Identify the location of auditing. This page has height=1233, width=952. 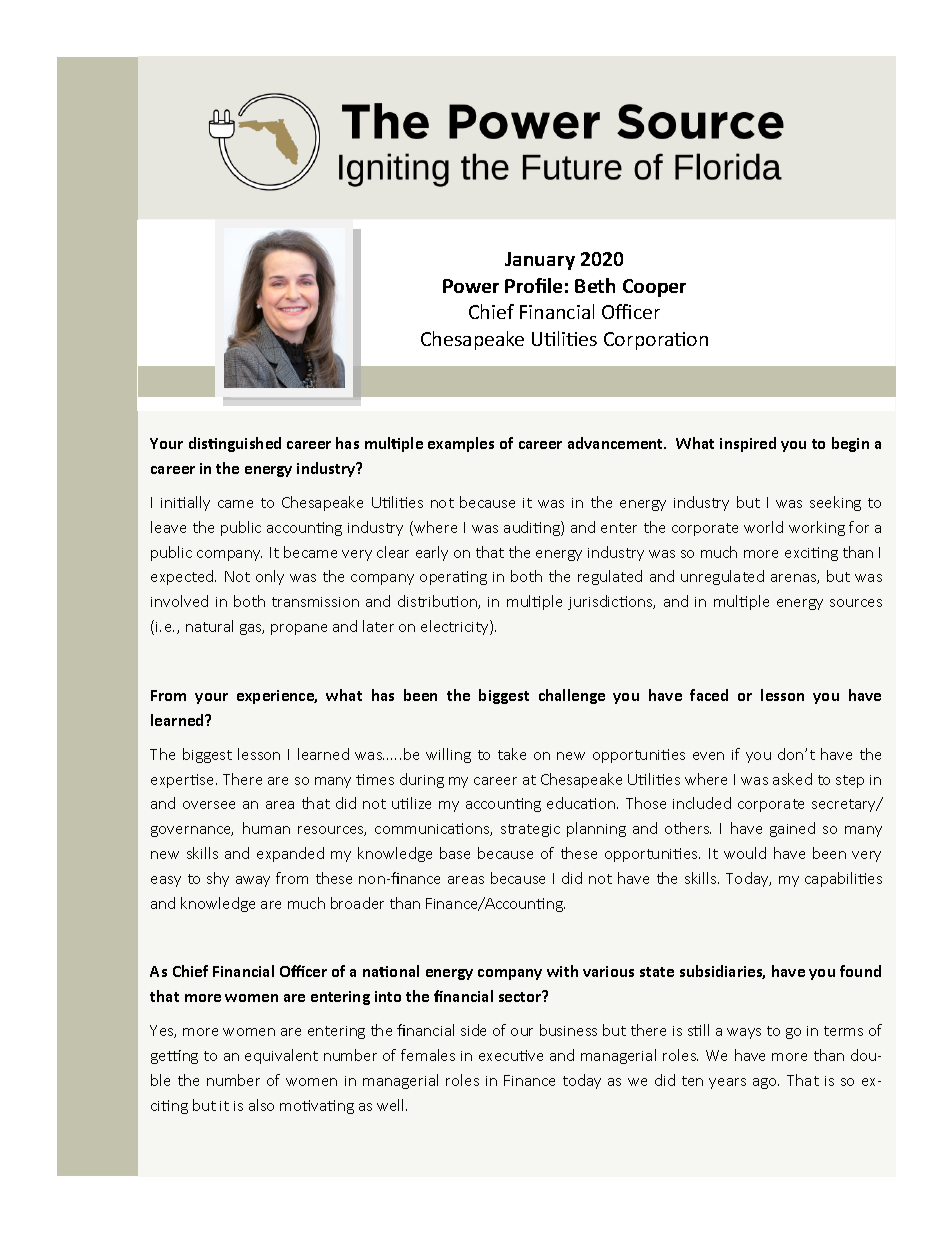
(533, 528).
